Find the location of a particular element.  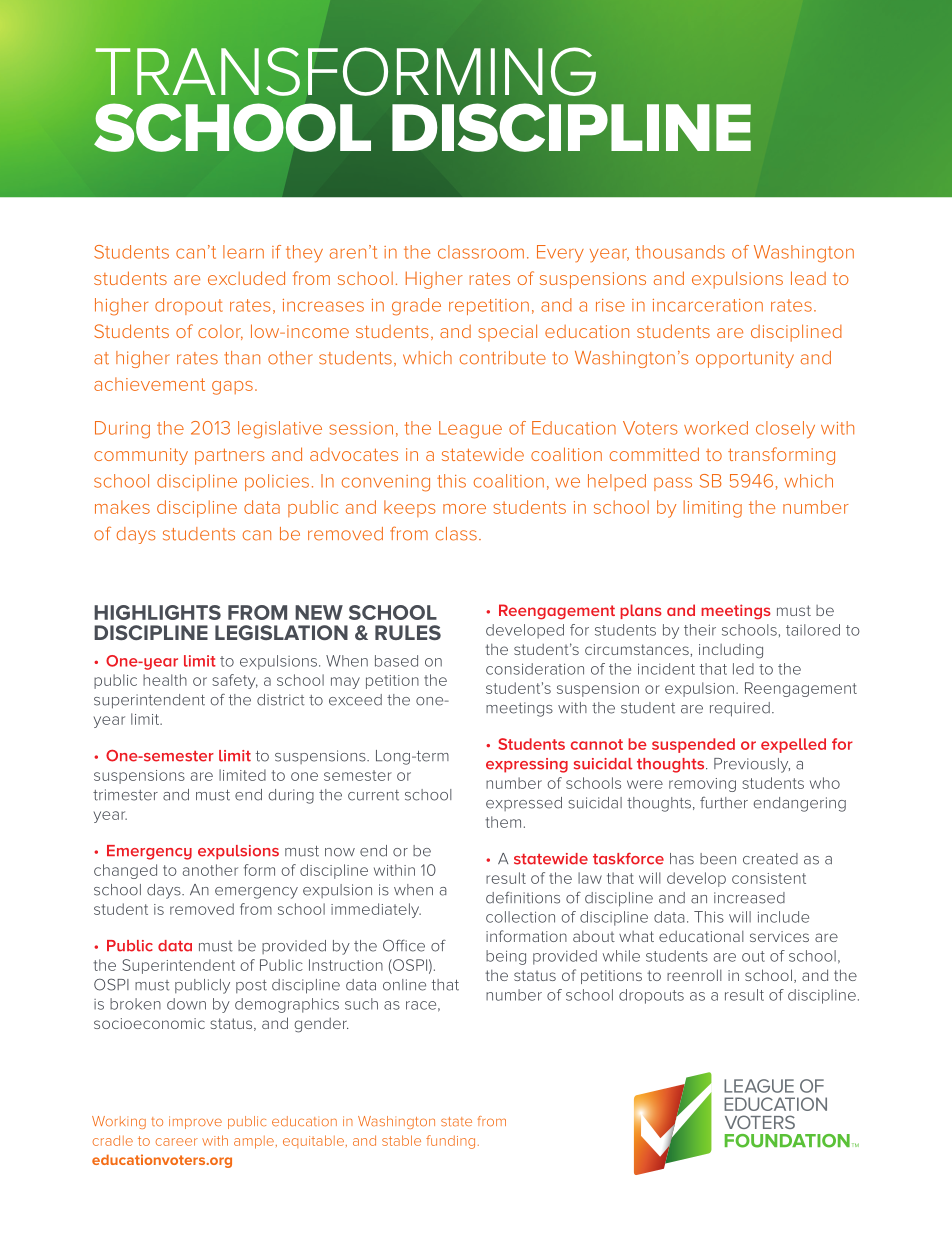

their is located at coordinates (700, 630).
